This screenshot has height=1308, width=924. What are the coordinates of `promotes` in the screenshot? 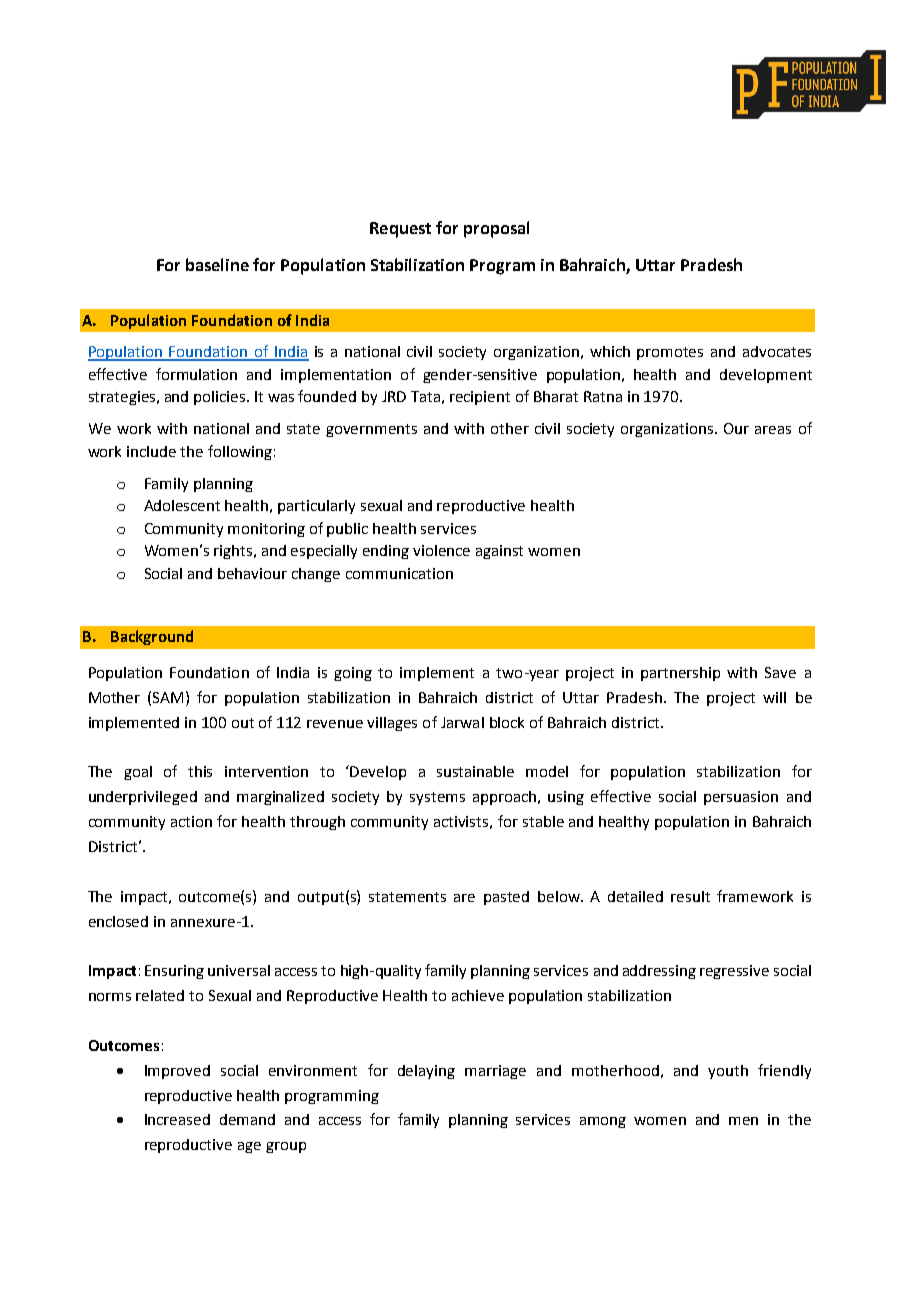 It's located at (670, 353).
